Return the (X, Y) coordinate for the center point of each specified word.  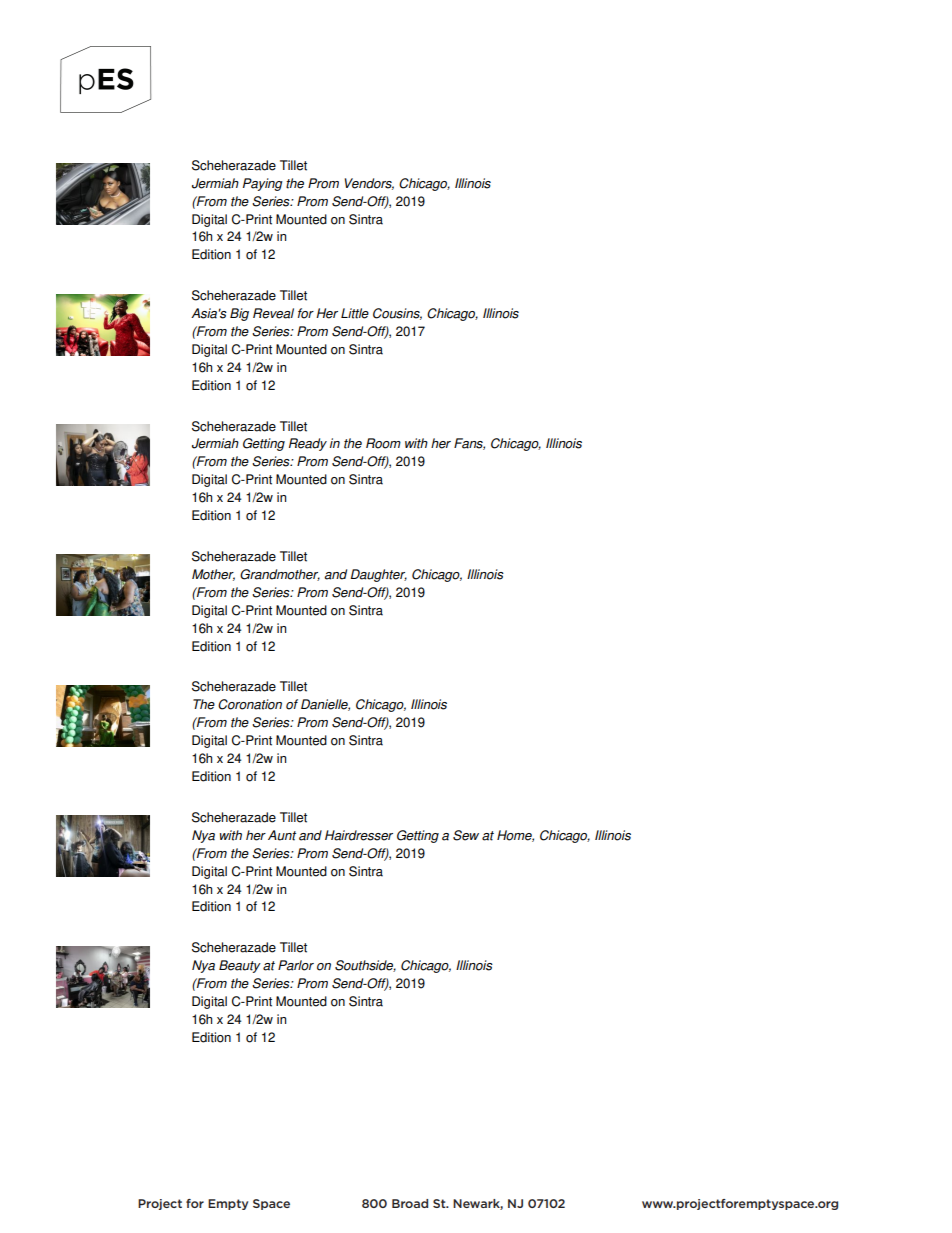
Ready (308, 444)
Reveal (273, 313)
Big (239, 314)
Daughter (379, 575)
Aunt (282, 835)
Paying (263, 184)
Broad (410, 1203)
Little (355, 313)
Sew (466, 835)
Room (383, 443)
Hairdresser (359, 835)
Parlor (296, 965)
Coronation (250, 704)
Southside (365, 966)
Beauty (240, 966)
